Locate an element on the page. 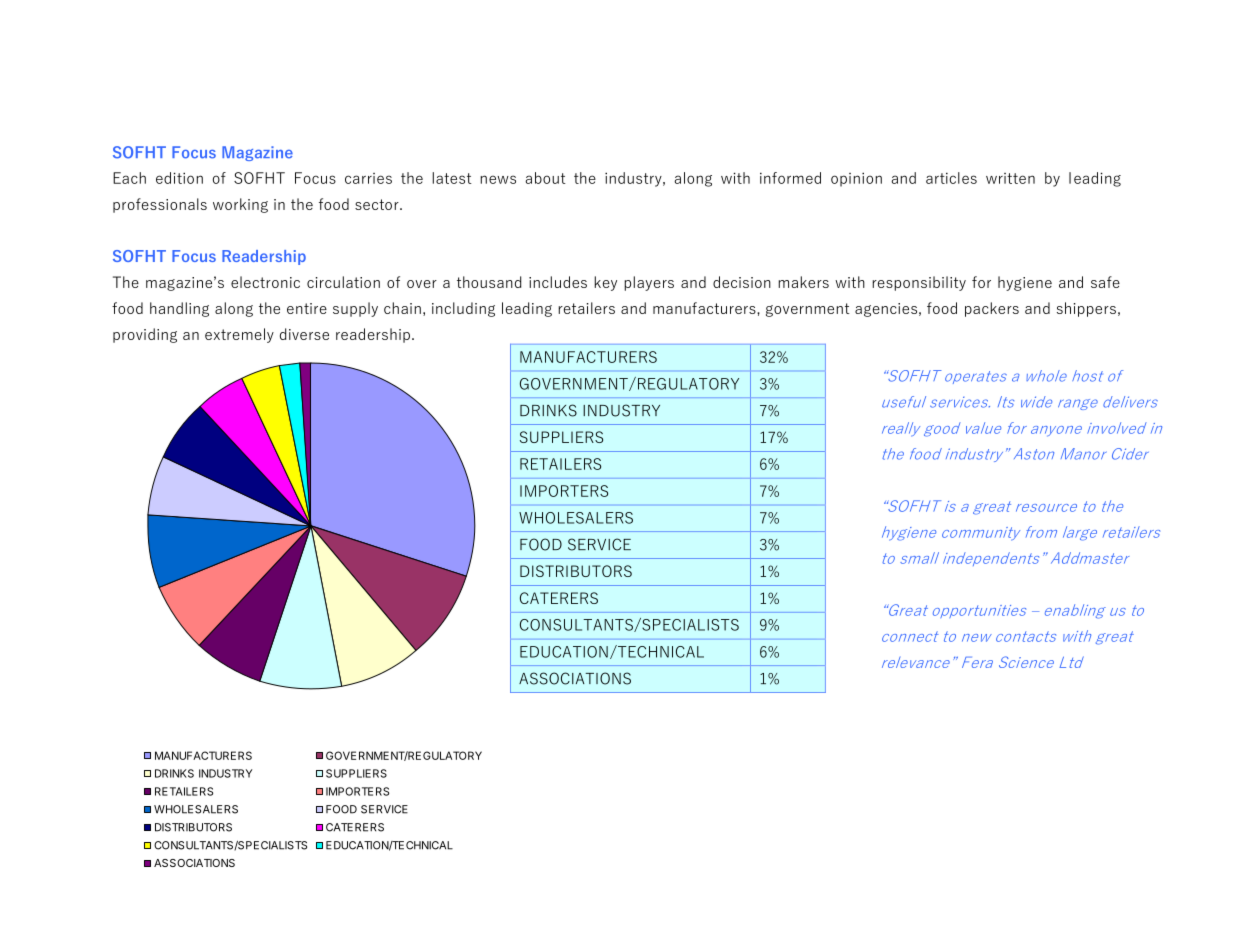  packers is located at coordinates (992, 309).
